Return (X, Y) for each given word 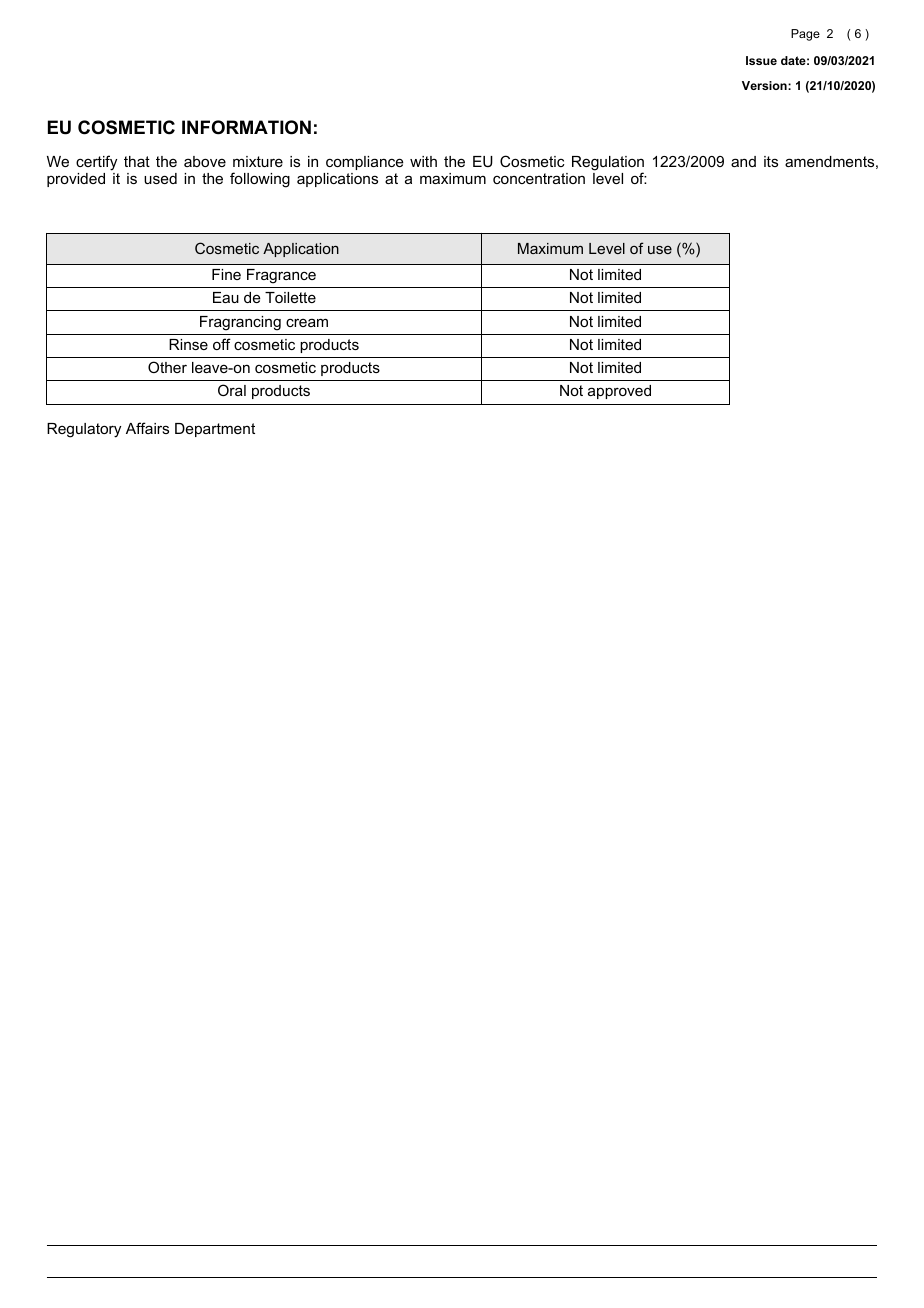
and (743, 161)
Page (805, 35)
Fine (226, 274)
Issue (761, 60)
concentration (539, 178)
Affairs (147, 428)
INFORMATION (246, 127)
